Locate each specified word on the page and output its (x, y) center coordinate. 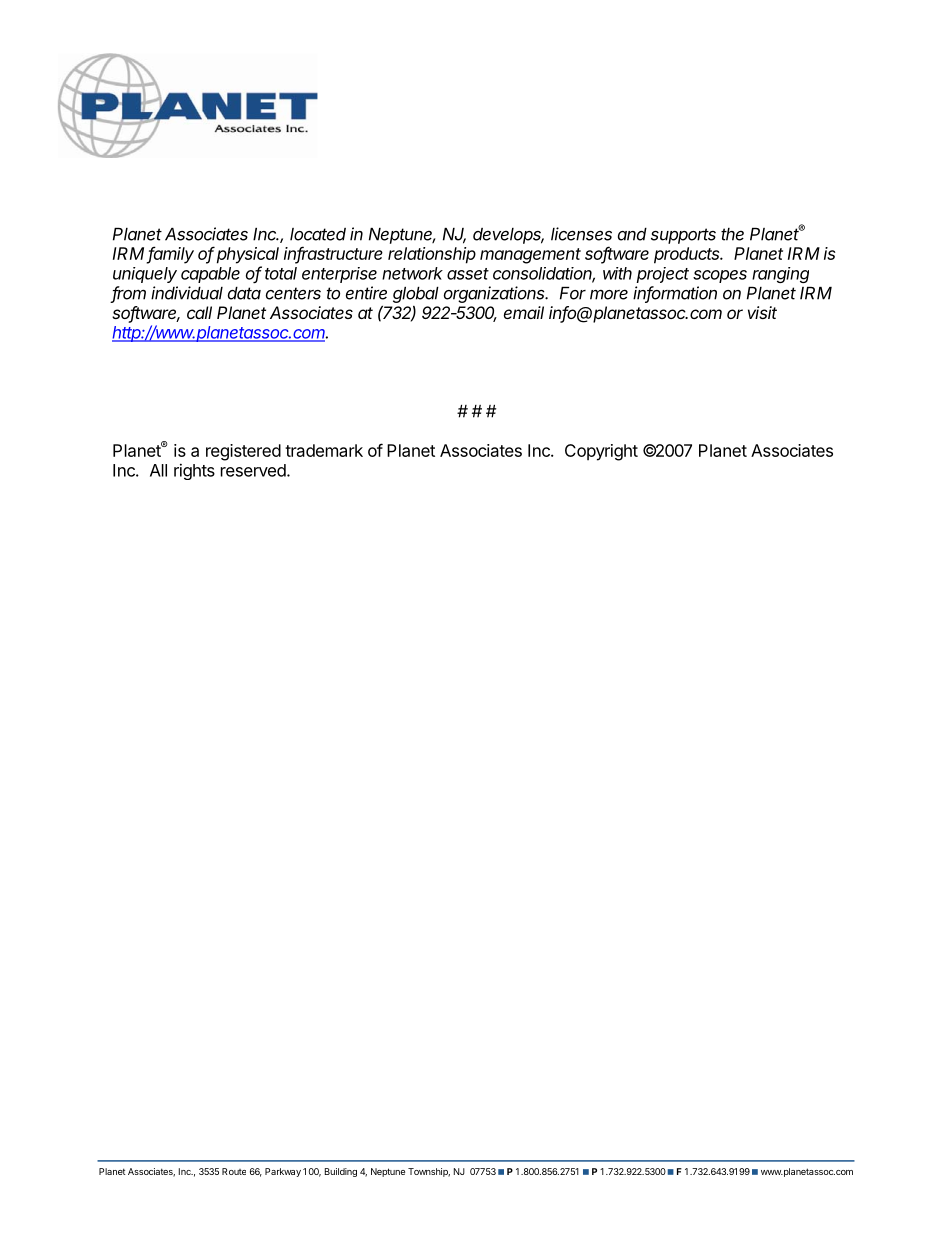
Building (341, 1172)
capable (210, 275)
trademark (324, 450)
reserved (254, 470)
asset (468, 274)
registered (243, 452)
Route (234, 1171)
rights (194, 471)
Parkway (283, 1172)
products (688, 255)
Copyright (601, 452)
